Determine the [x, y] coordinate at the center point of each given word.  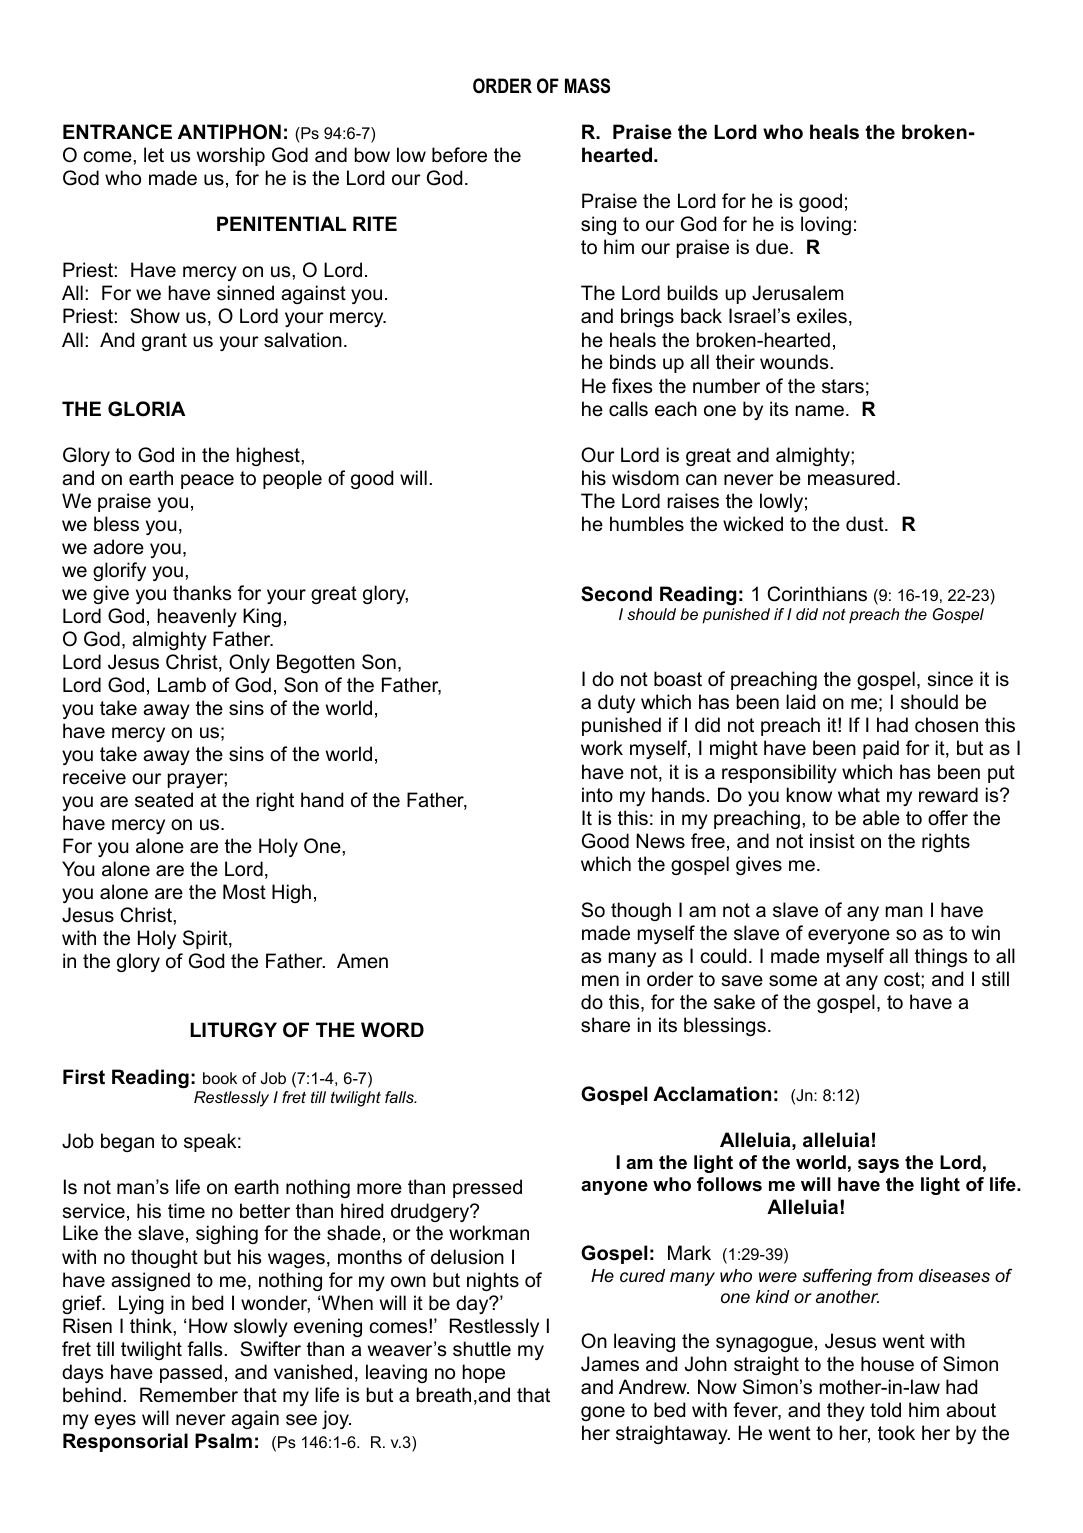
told [885, 1410]
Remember [189, 1395]
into [597, 795]
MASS [587, 86]
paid [881, 749]
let [154, 154]
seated [164, 800]
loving [826, 225]
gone [603, 1413]
